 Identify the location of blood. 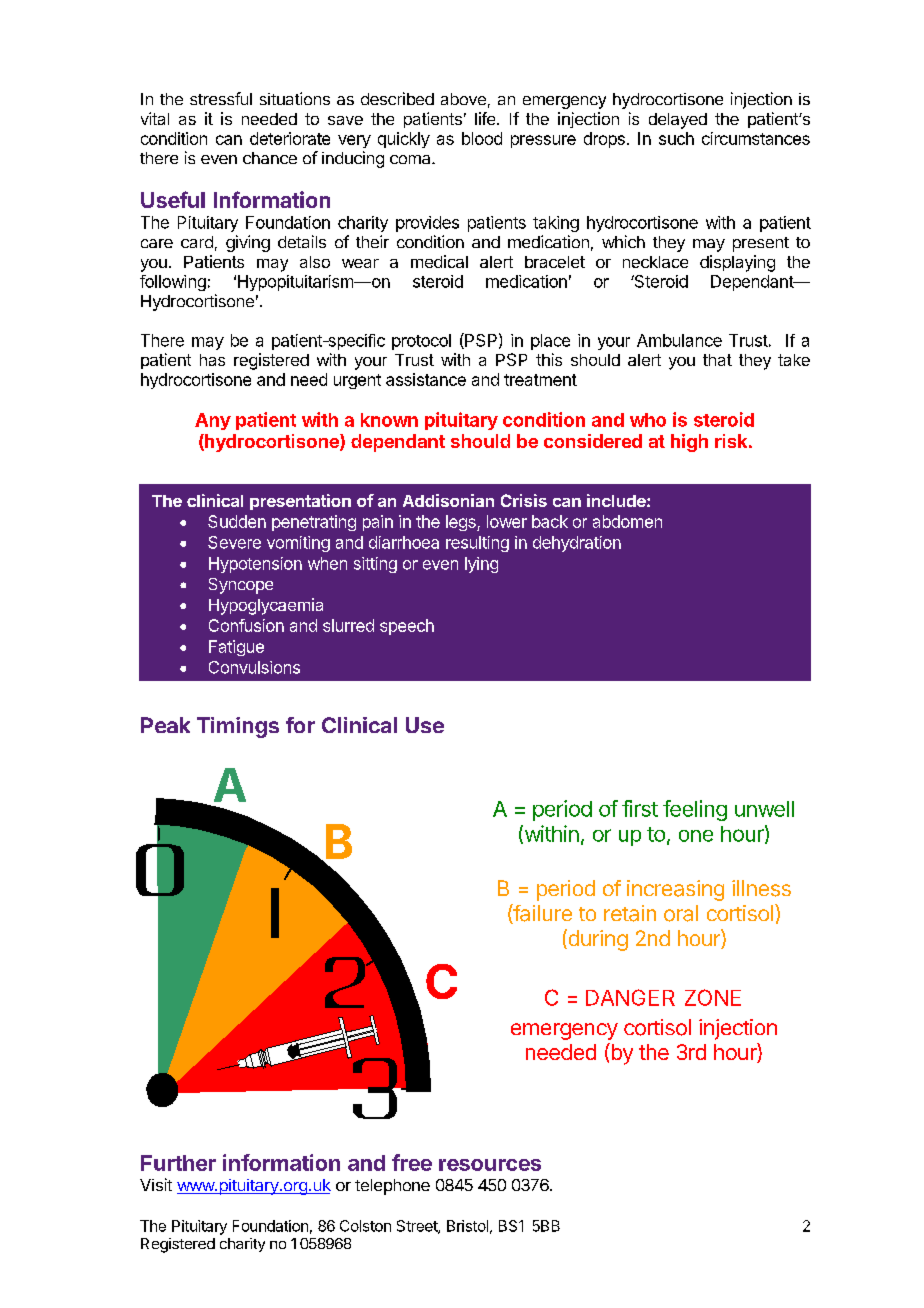
(482, 138).
